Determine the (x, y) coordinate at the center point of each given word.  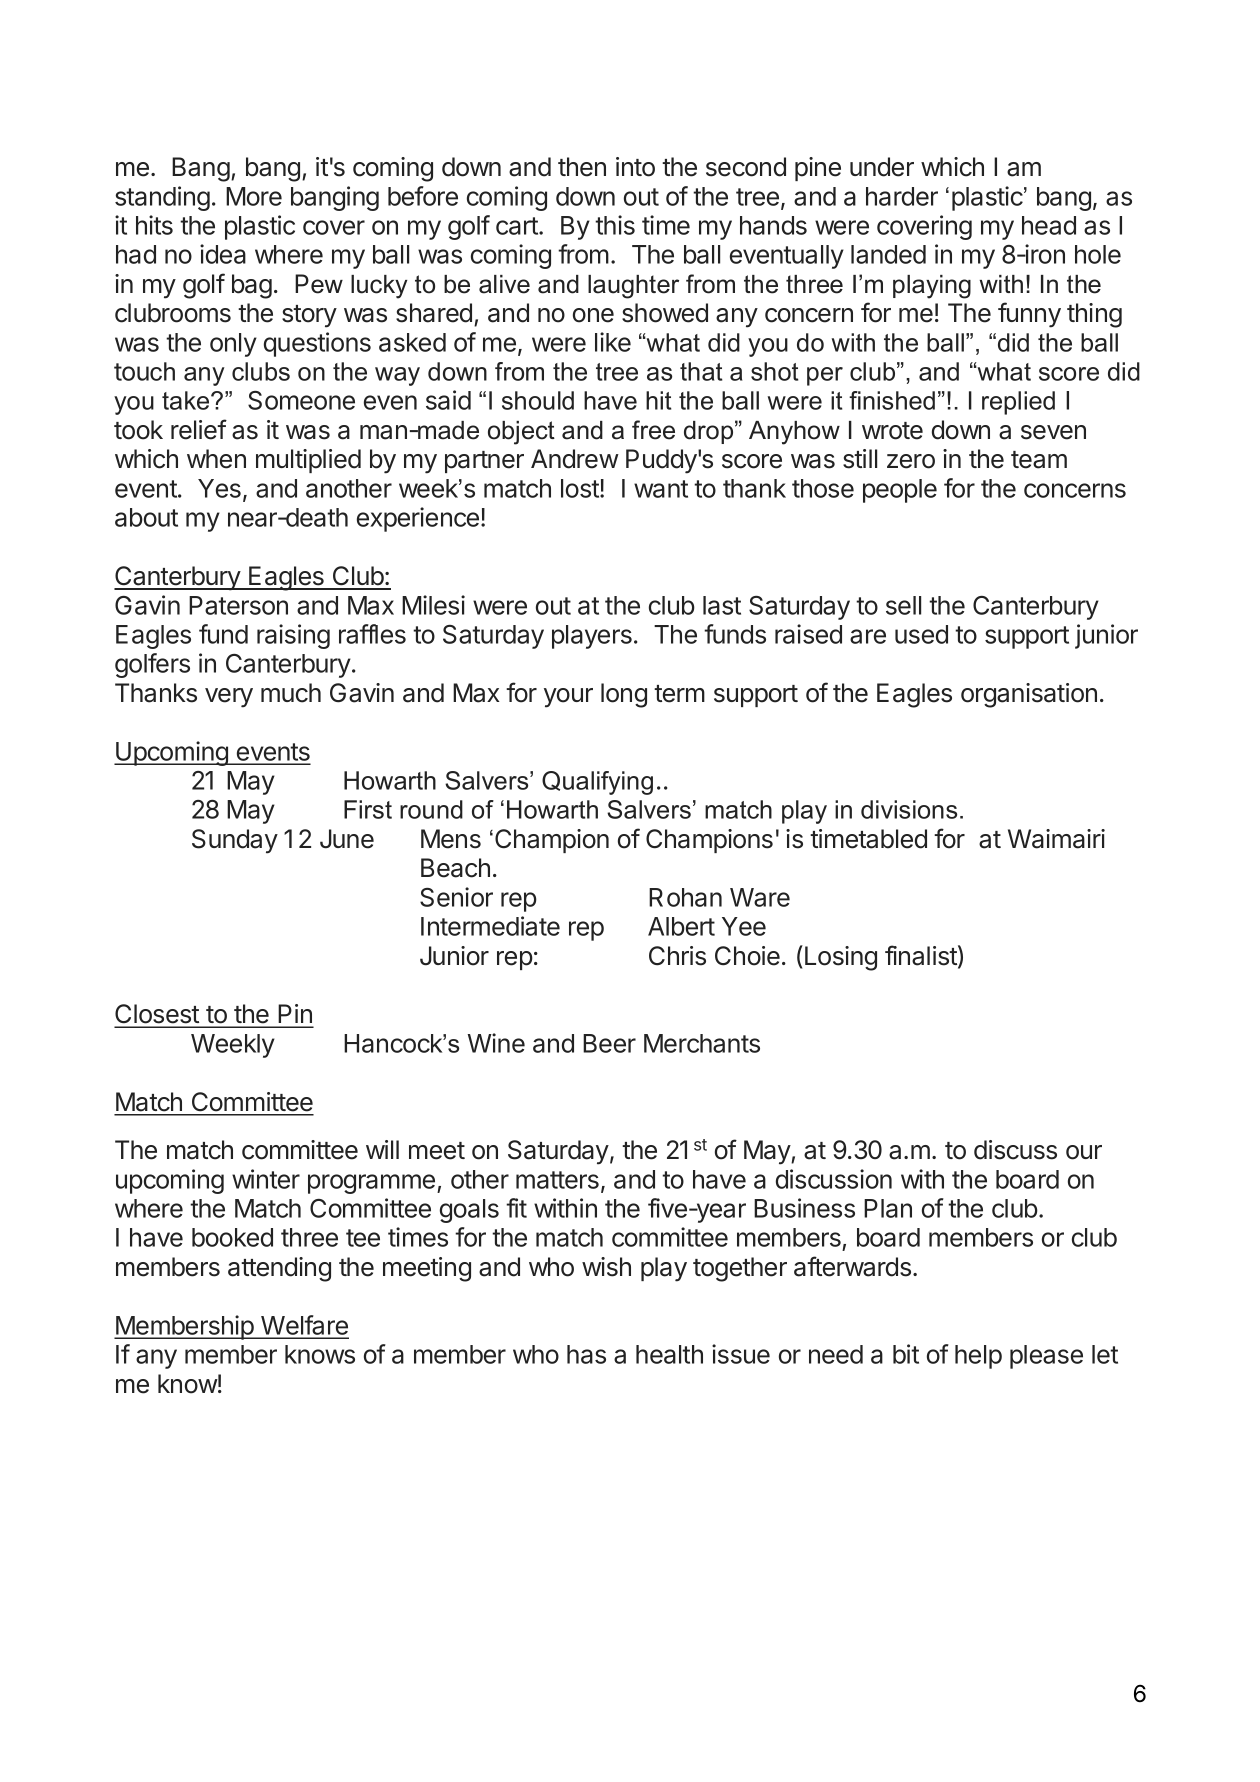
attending (279, 1269)
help (978, 1357)
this (615, 225)
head (1049, 225)
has (586, 1354)
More (254, 196)
